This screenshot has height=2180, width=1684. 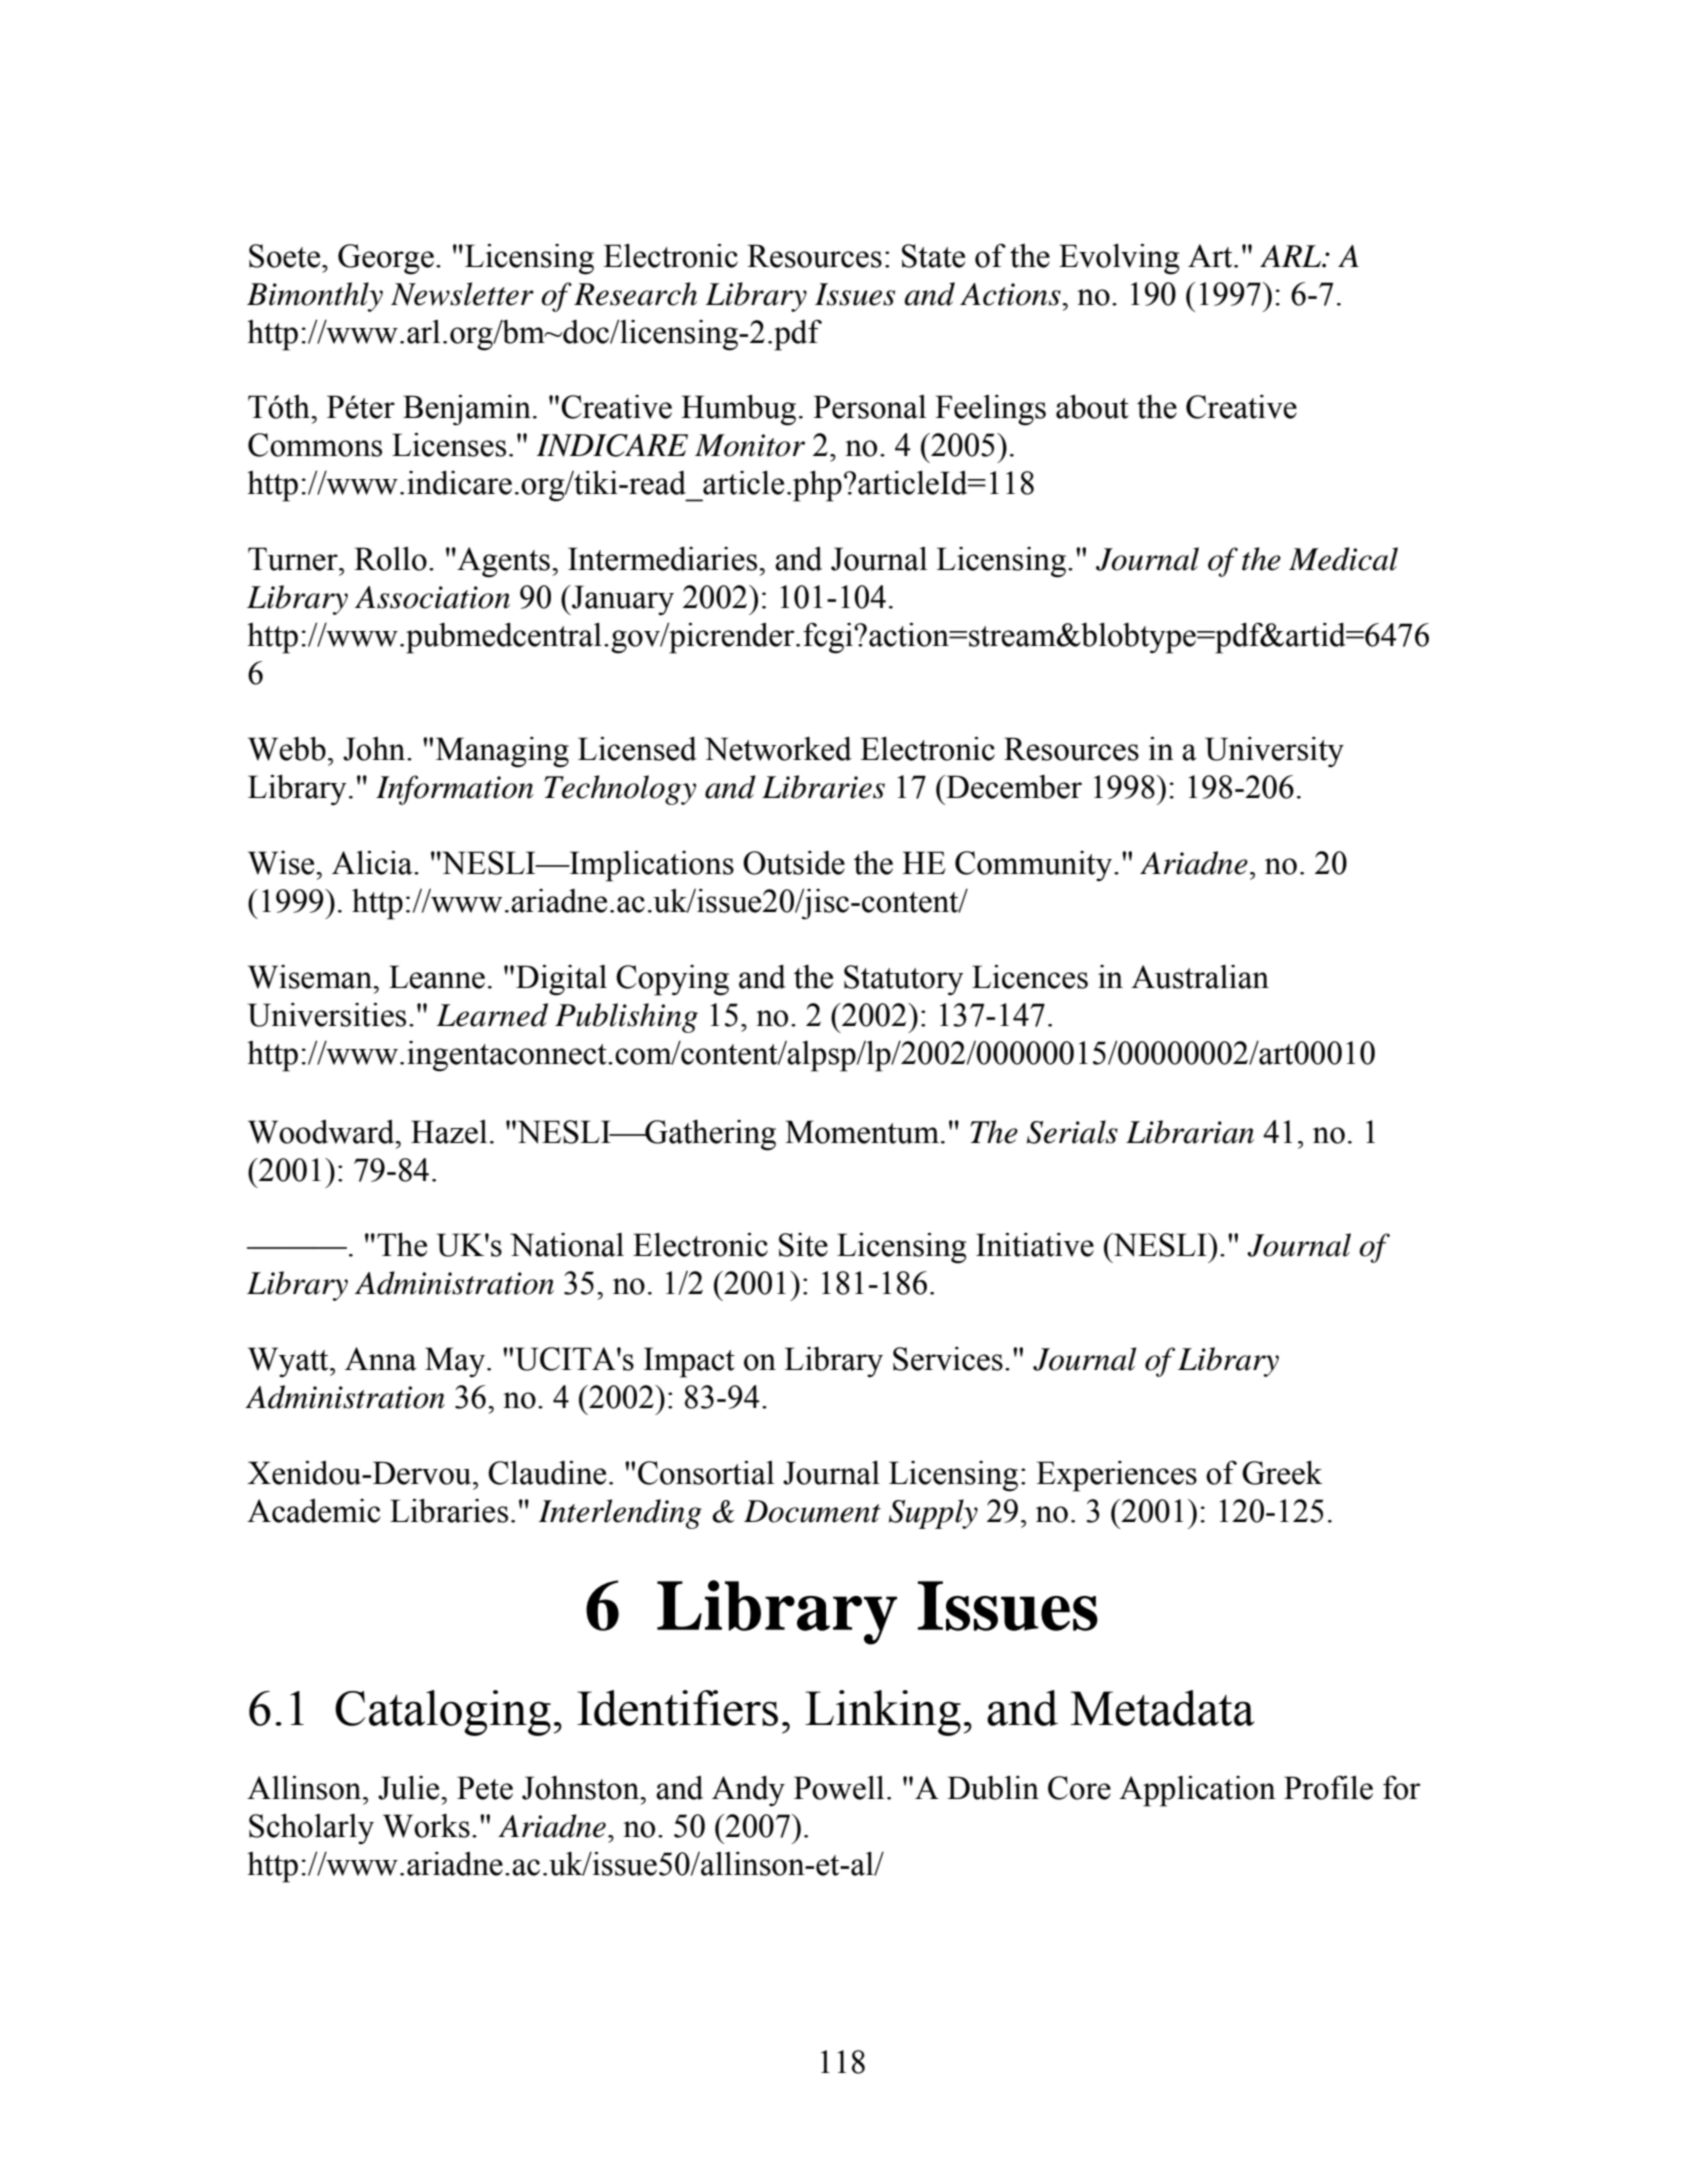 What do you see at coordinates (380, 1359) in the screenshot?
I see `Anna` at bounding box center [380, 1359].
